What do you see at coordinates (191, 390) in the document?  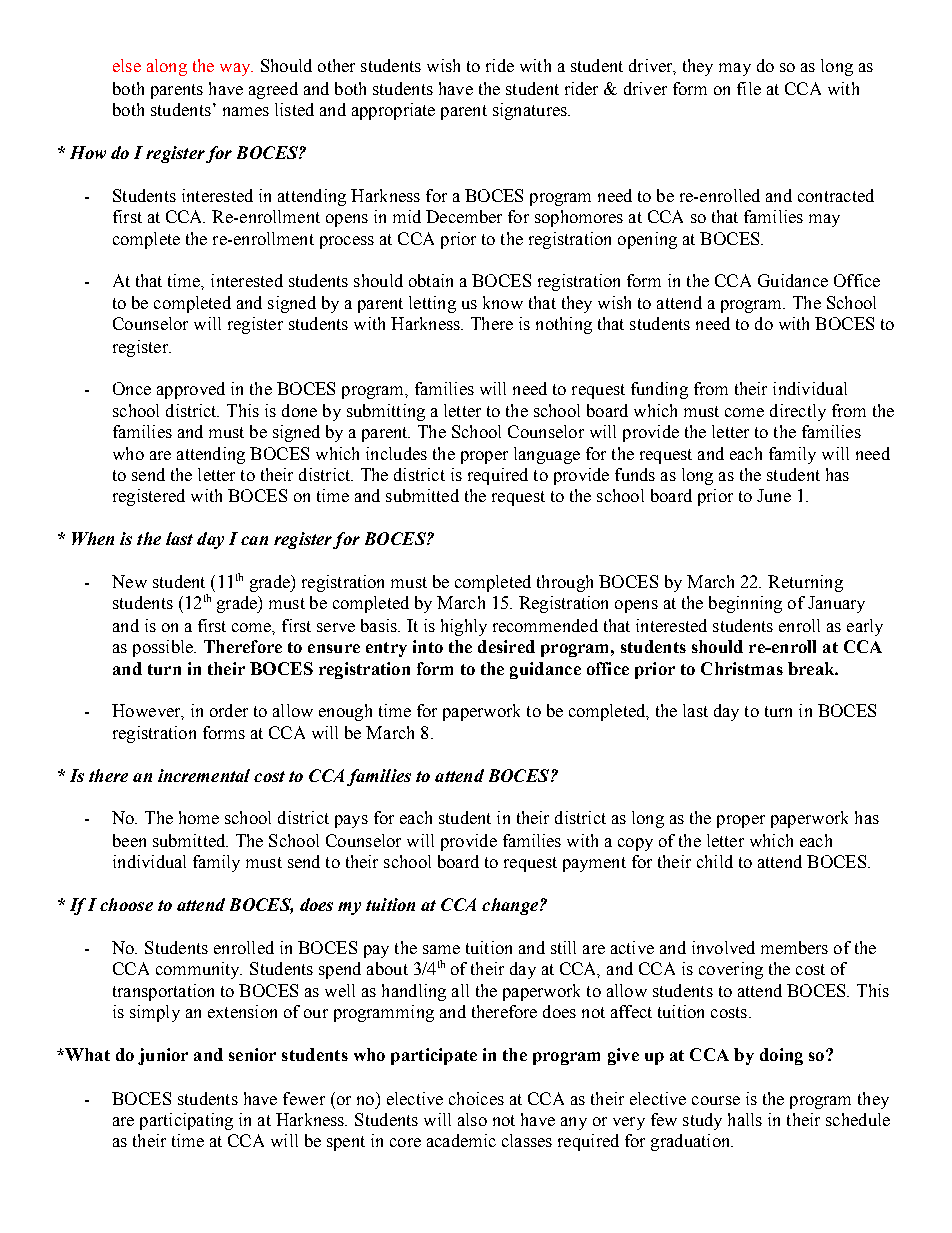 I see `approved` at bounding box center [191, 390].
